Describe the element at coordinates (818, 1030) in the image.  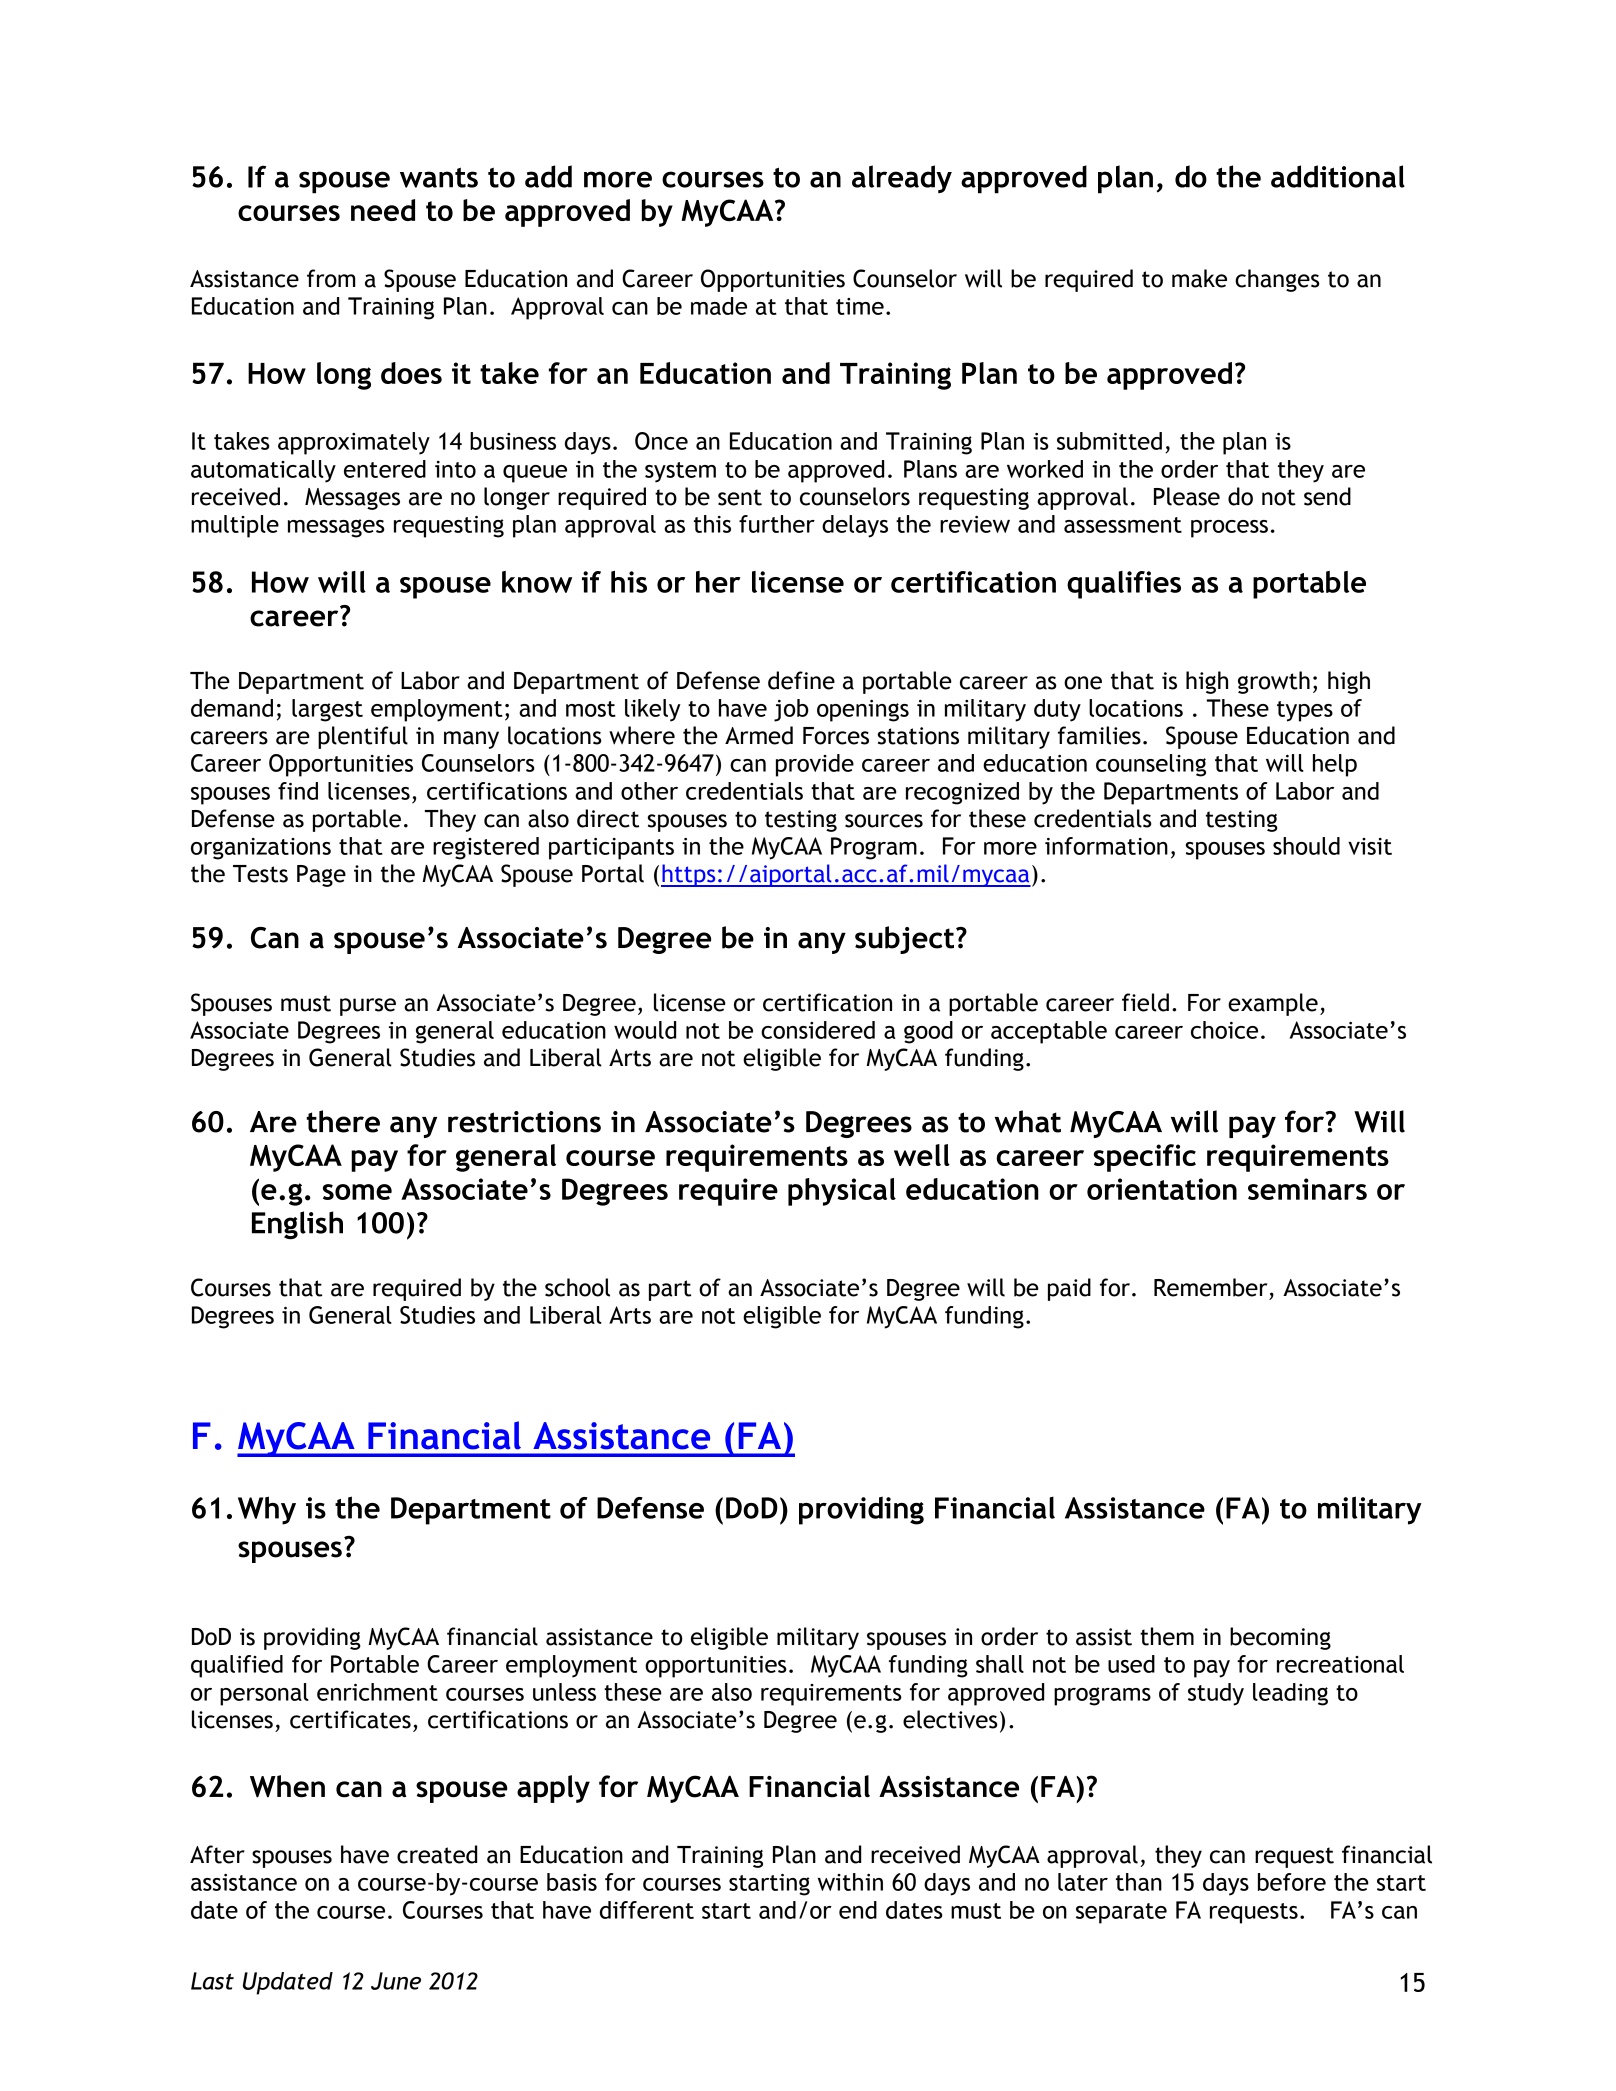
I see `considered` at that location.
